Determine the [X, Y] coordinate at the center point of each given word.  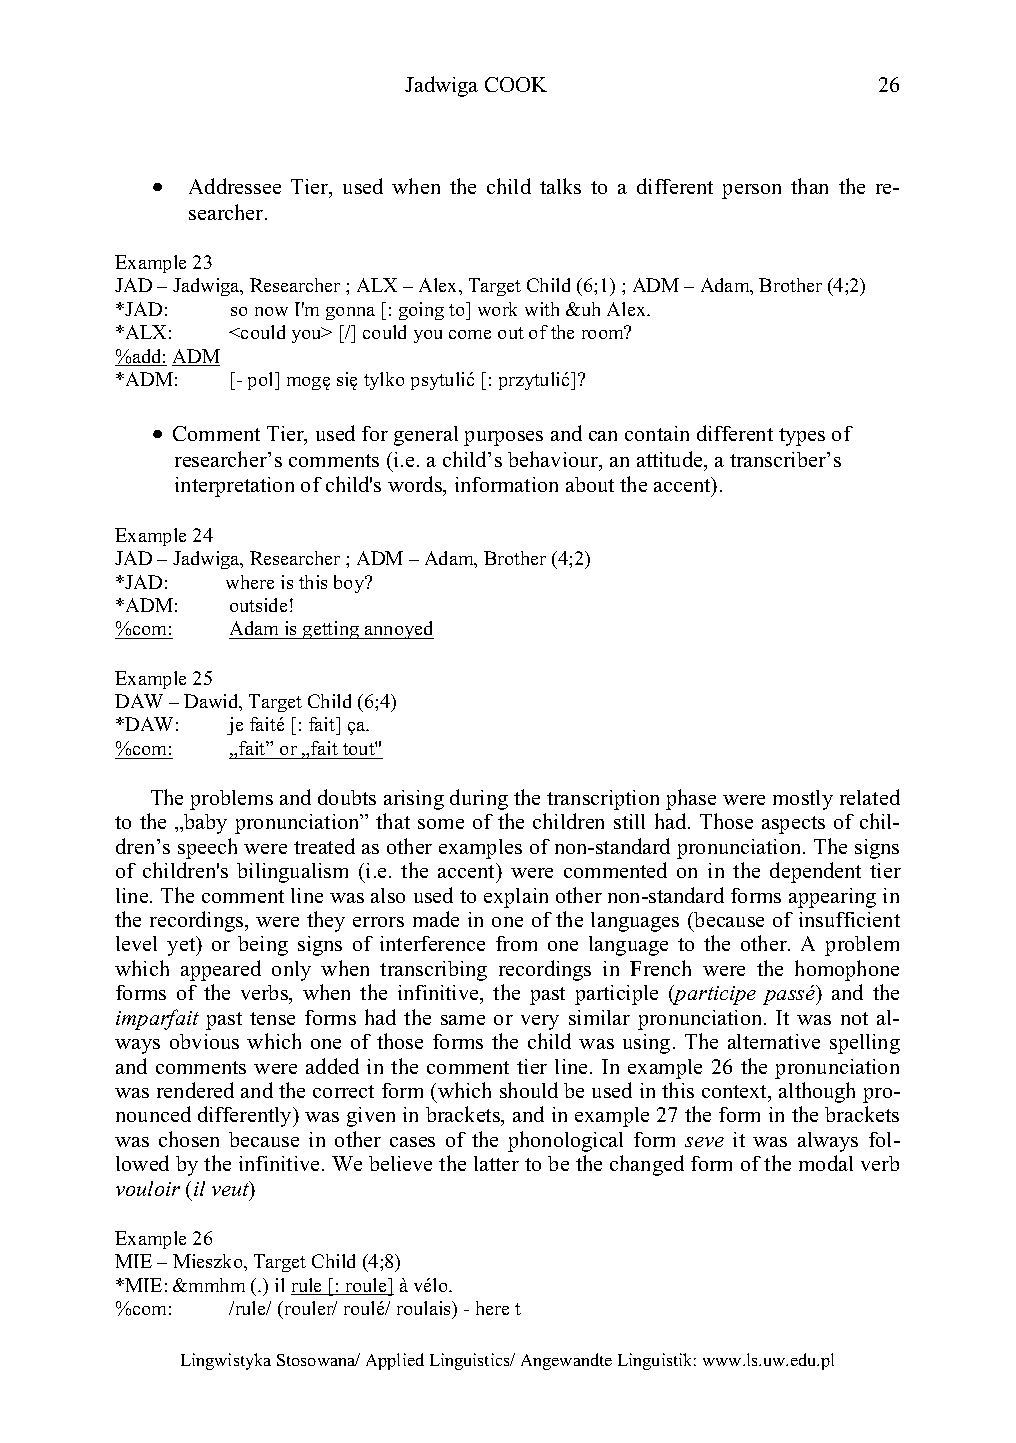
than [809, 186]
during [479, 799]
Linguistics [471, 1361]
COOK [516, 84]
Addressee [235, 186]
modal [826, 1163]
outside [258, 605]
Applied [395, 1361]
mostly [803, 800]
